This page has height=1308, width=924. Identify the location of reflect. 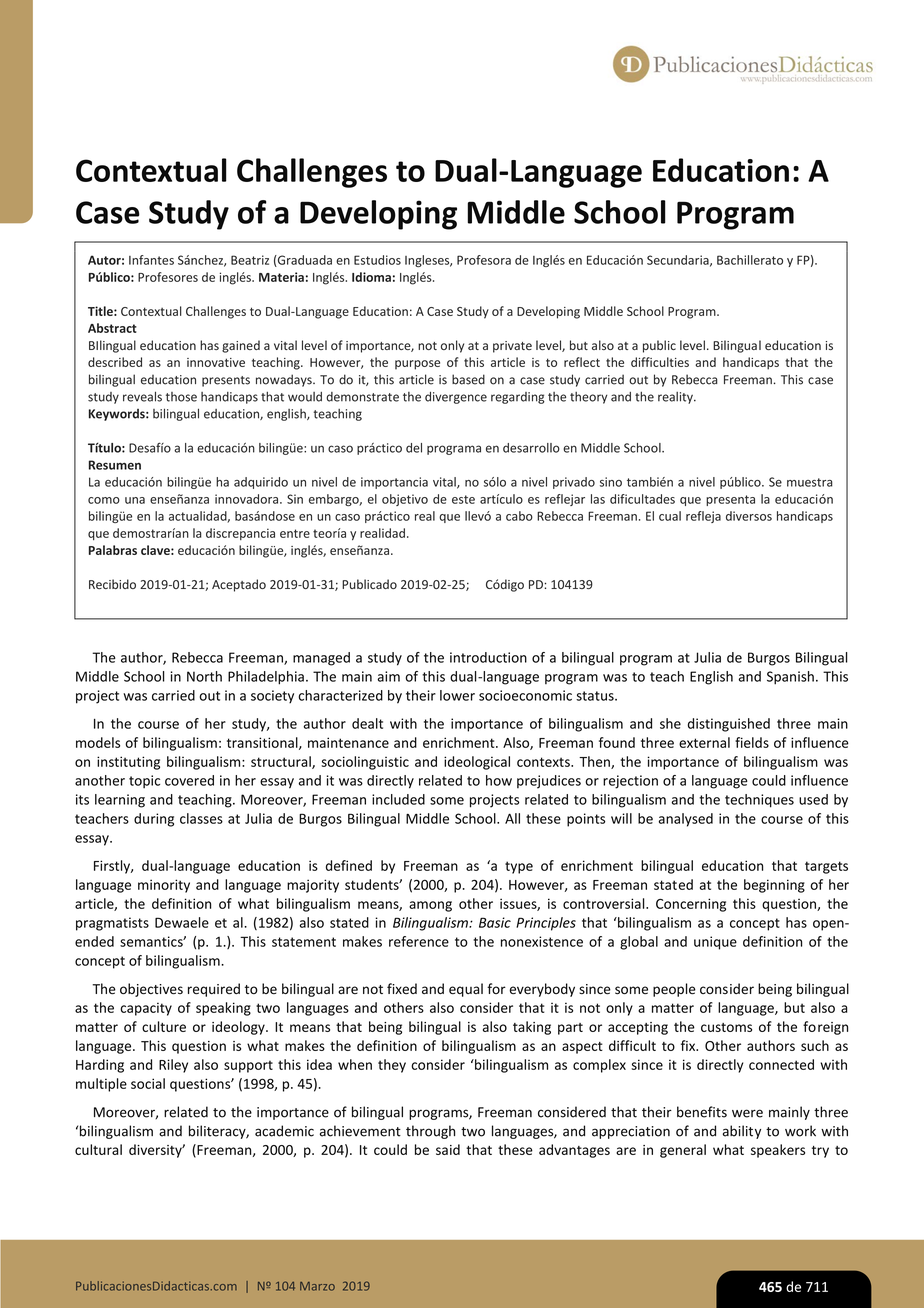
(582, 362).
